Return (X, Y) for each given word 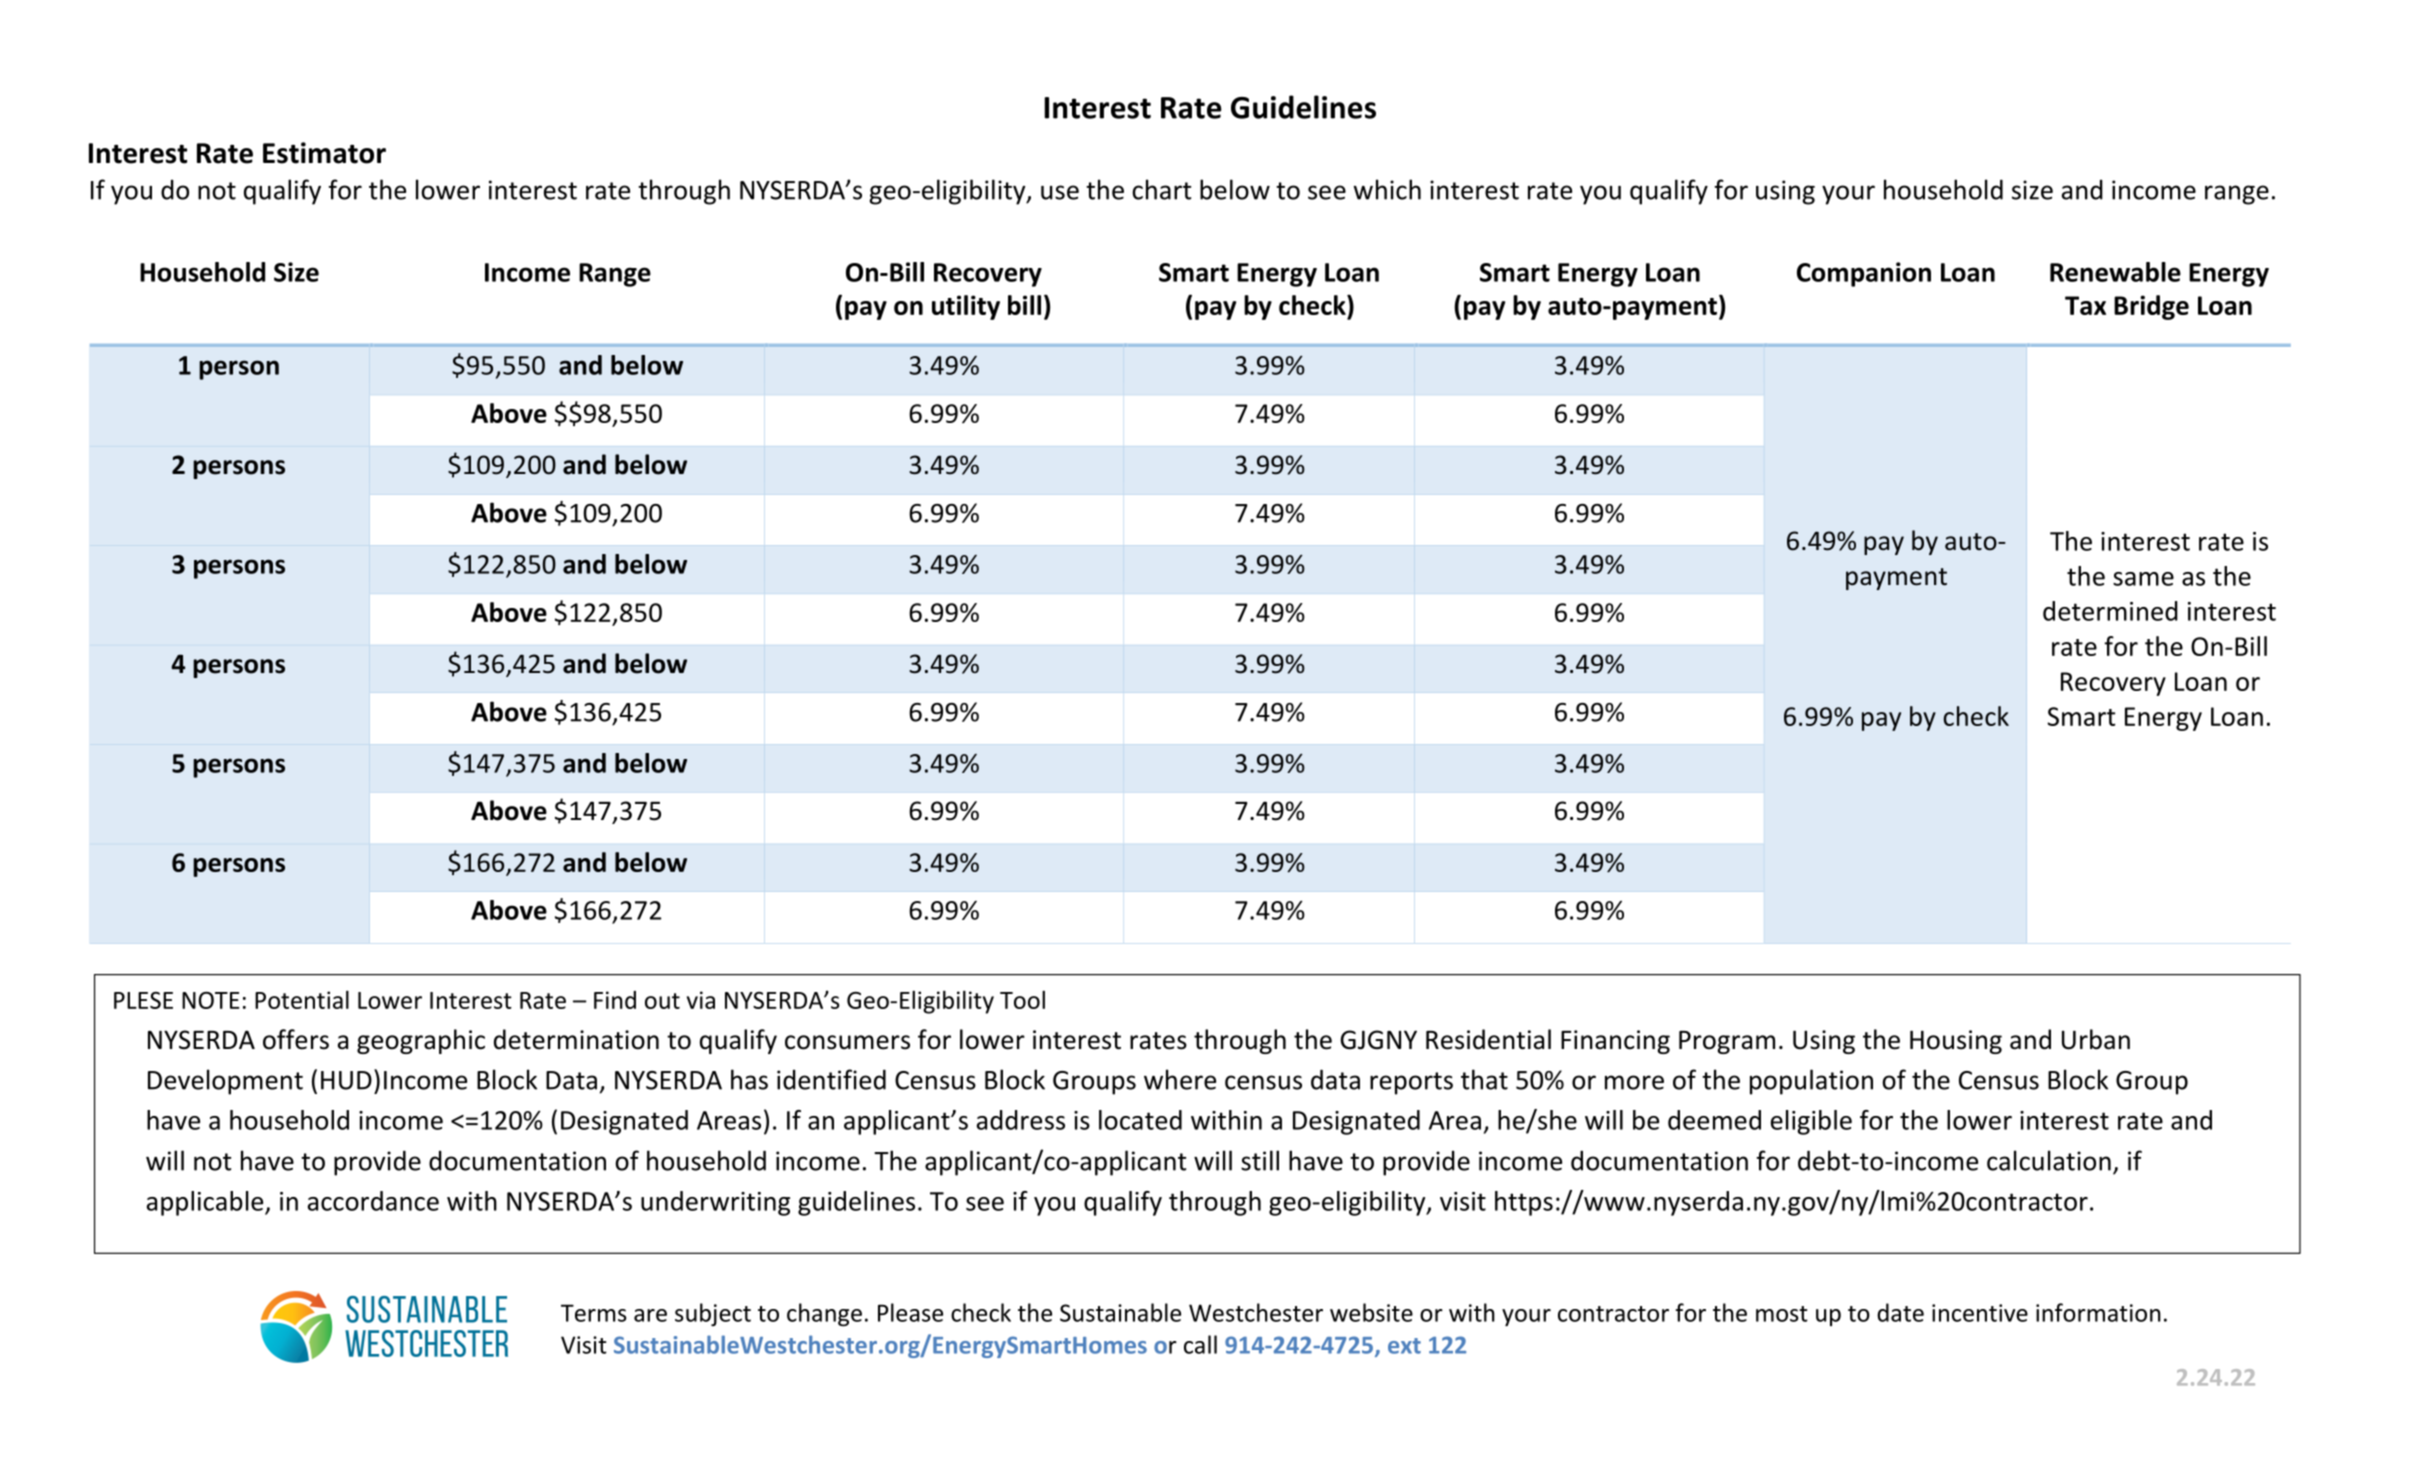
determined (2110, 611)
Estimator (324, 153)
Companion (1864, 274)
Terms (594, 1313)
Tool (1022, 999)
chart (1161, 189)
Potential (302, 999)
